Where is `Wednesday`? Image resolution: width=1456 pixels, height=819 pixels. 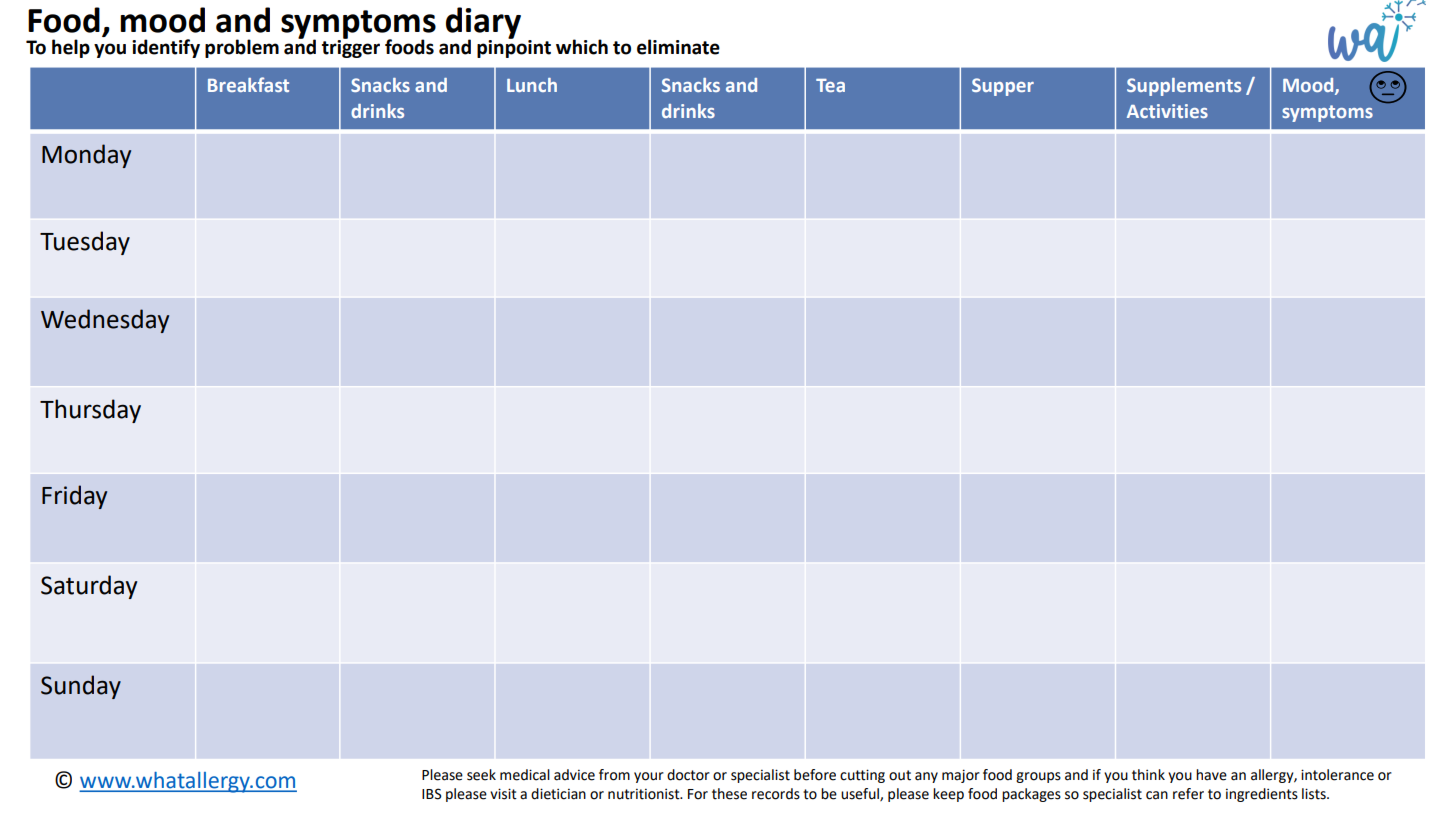 Wednesday is located at coordinates (105, 321).
